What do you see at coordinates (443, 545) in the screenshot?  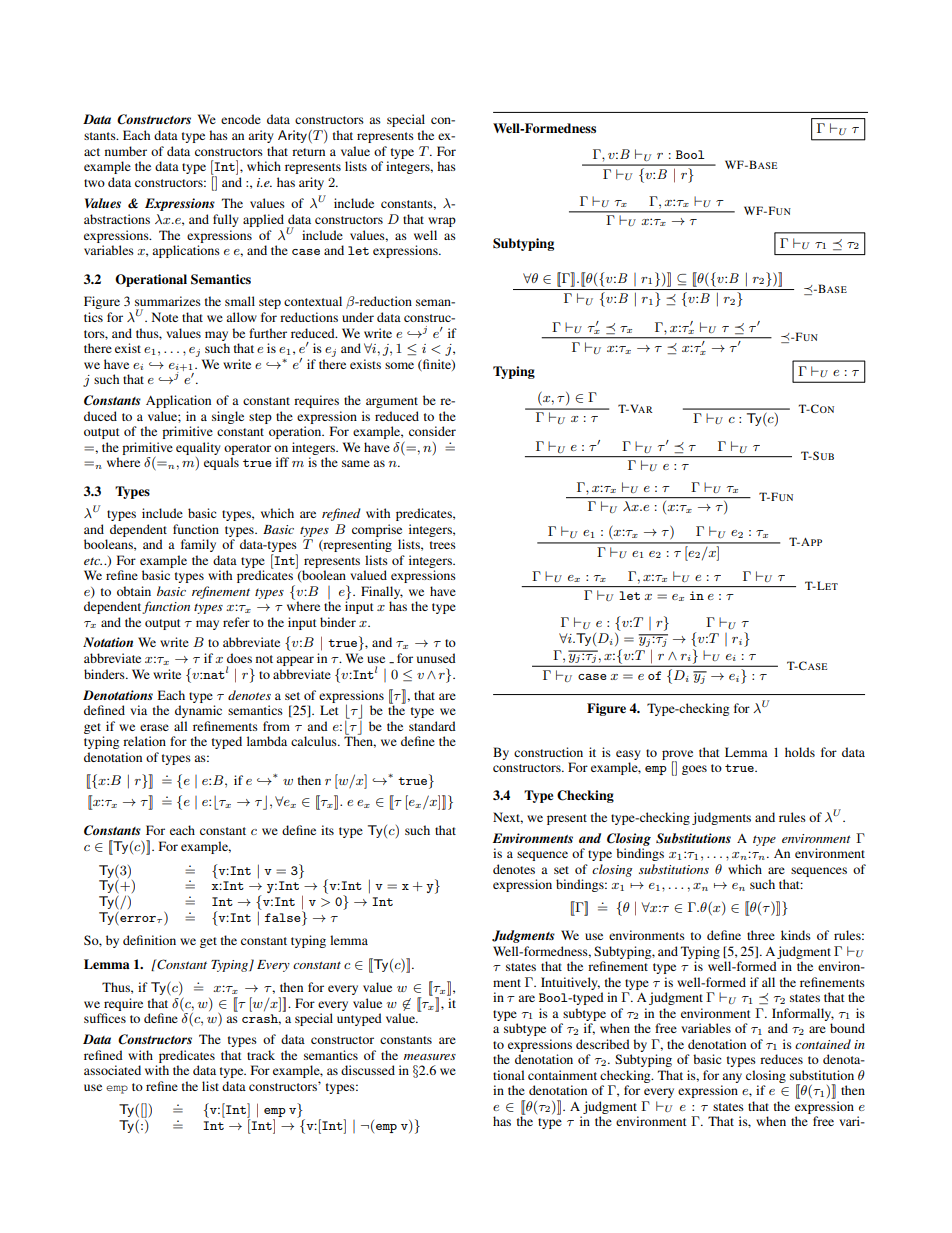 I see `trees` at bounding box center [443, 545].
